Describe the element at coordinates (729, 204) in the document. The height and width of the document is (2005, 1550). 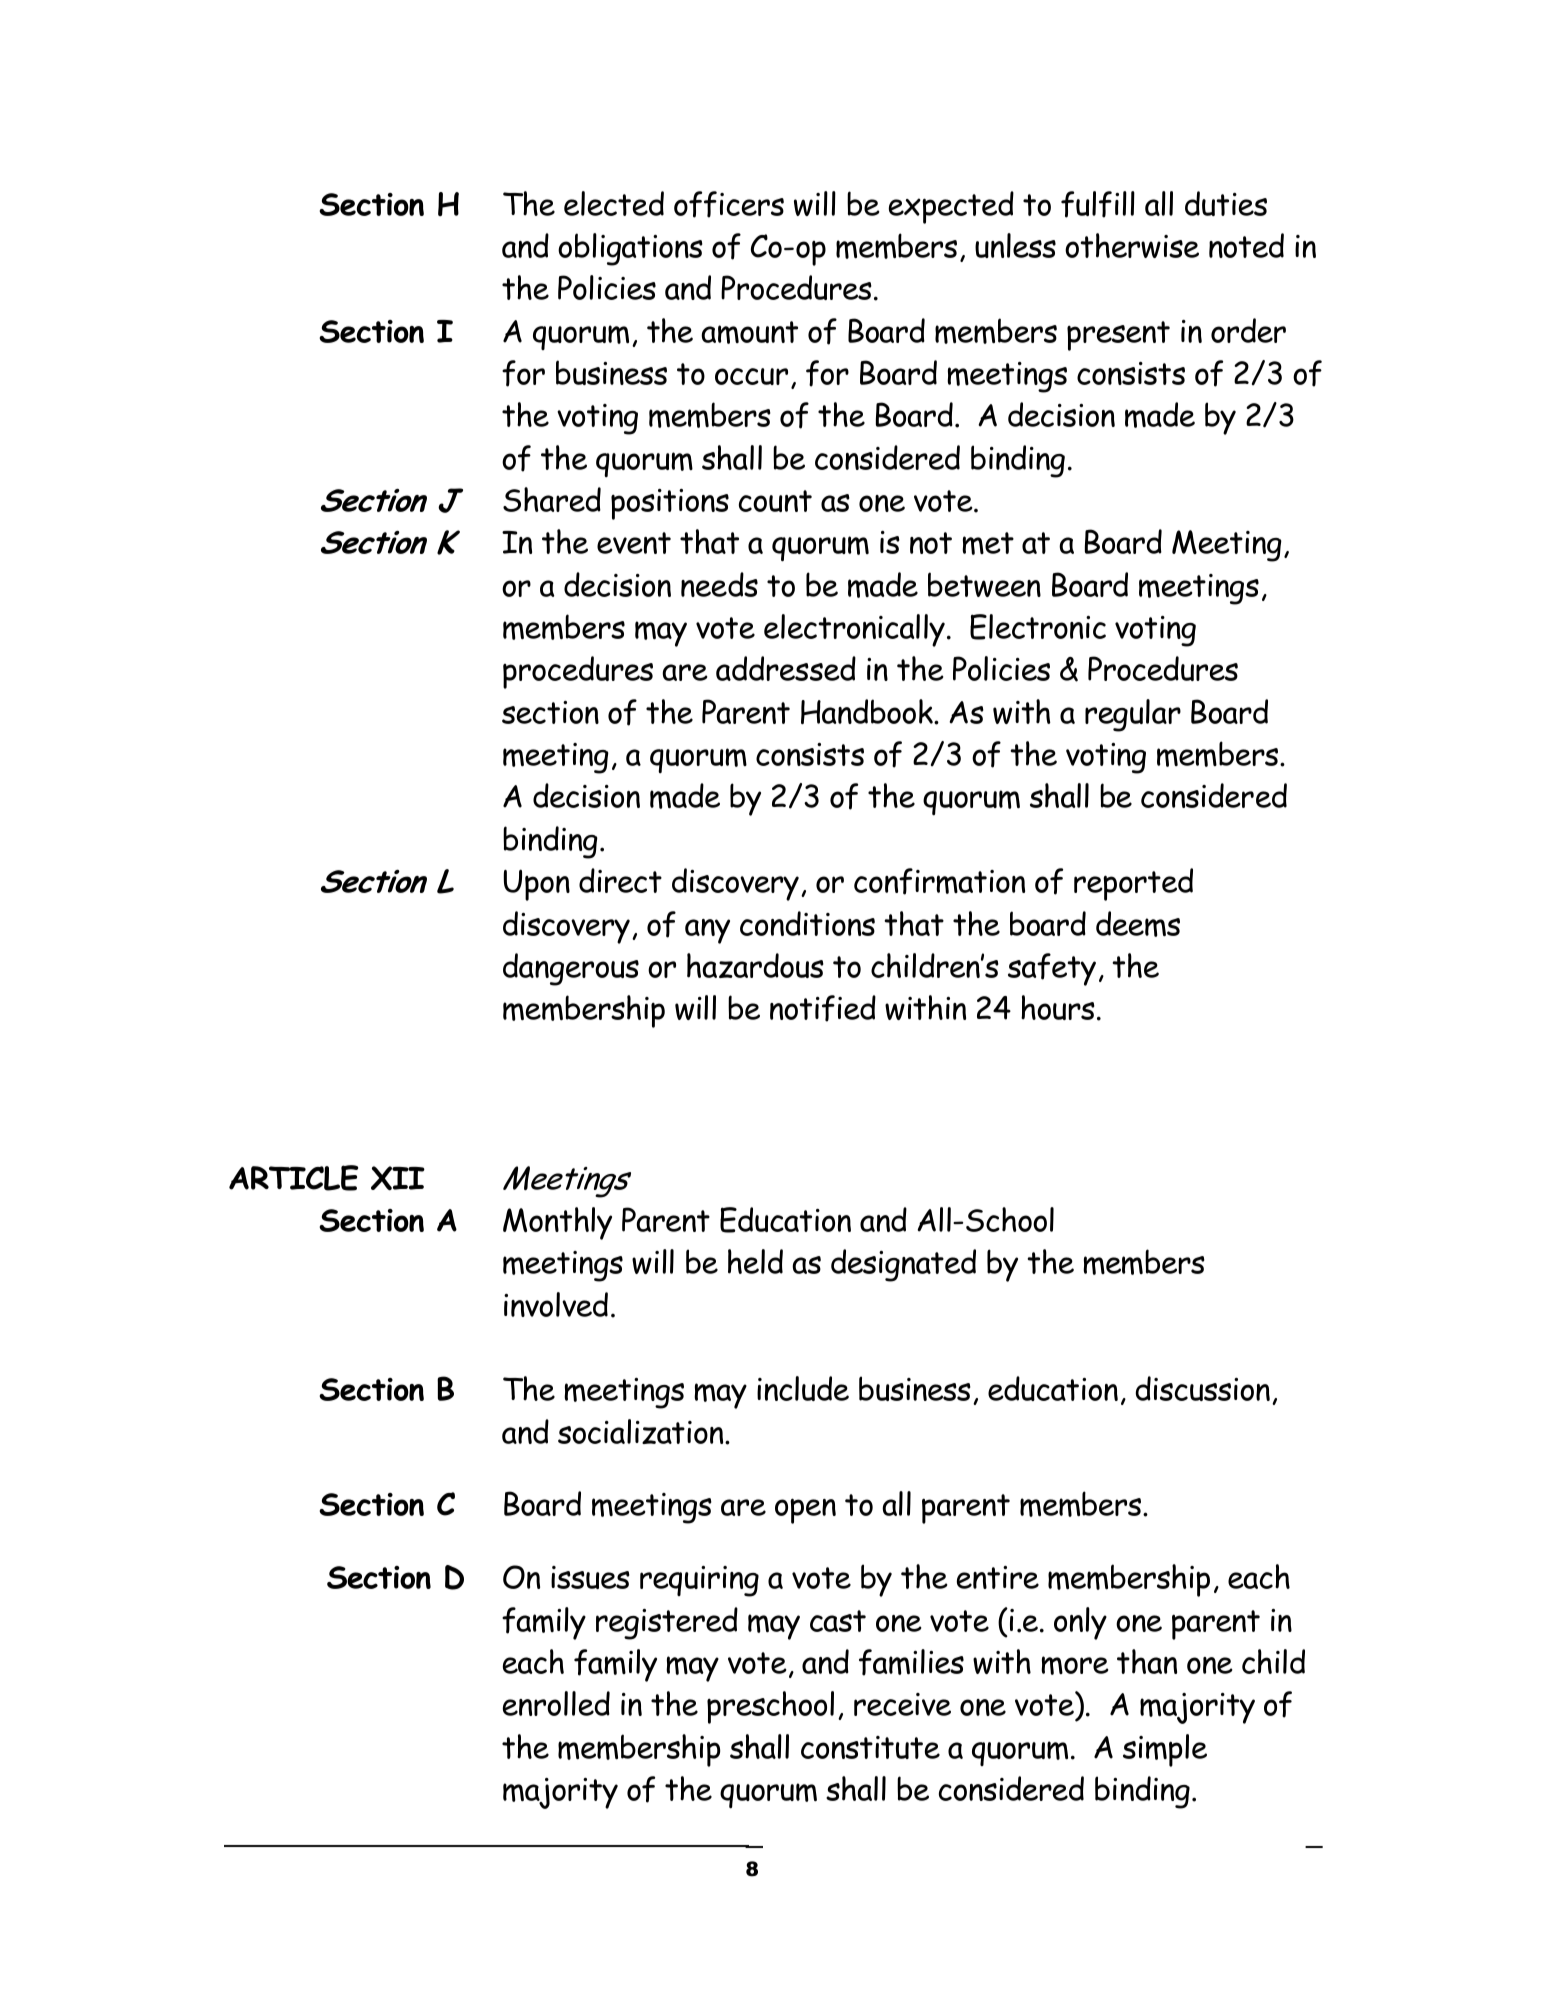
I see `officers` at that location.
